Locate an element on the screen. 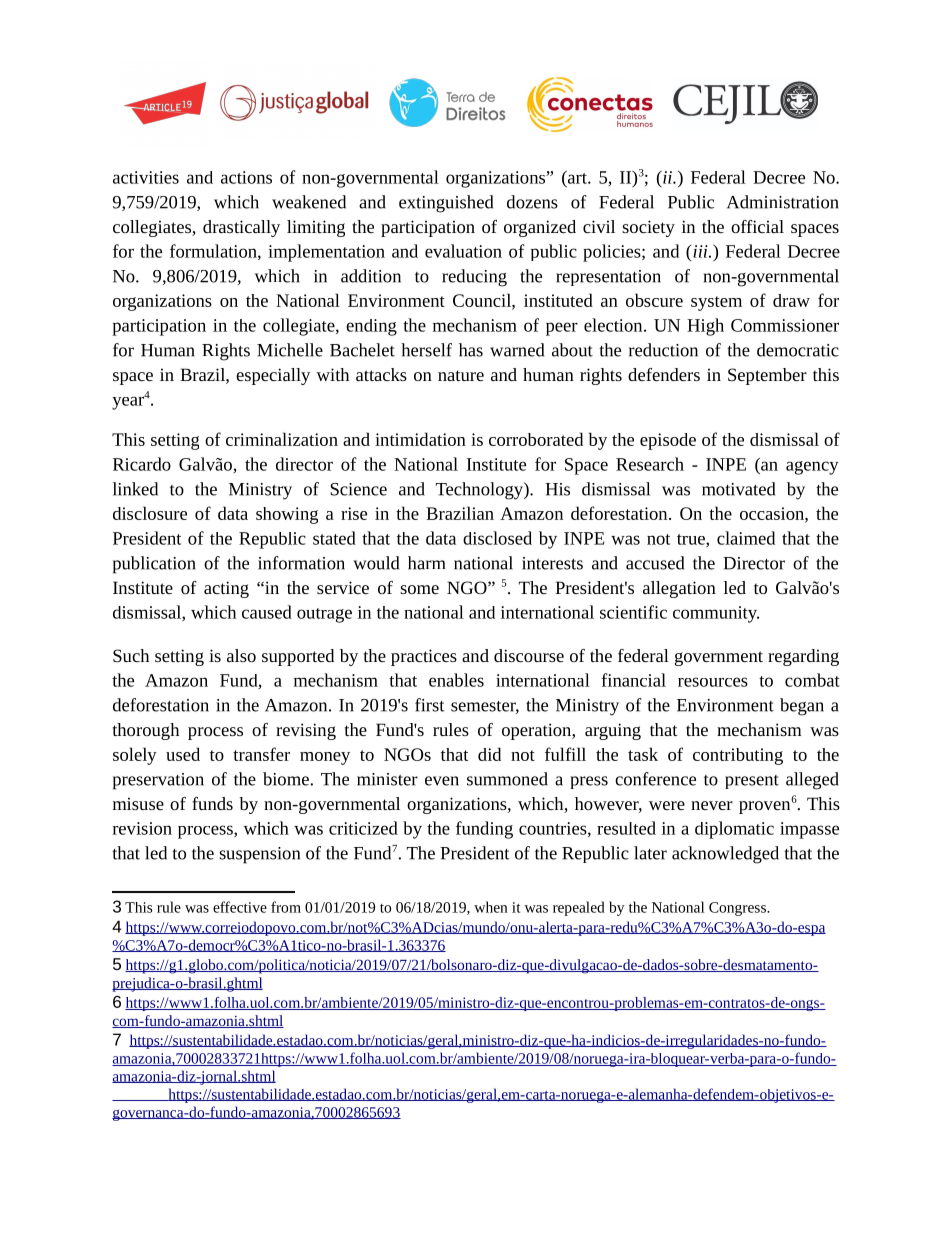  extinguished is located at coordinates (446, 204).
